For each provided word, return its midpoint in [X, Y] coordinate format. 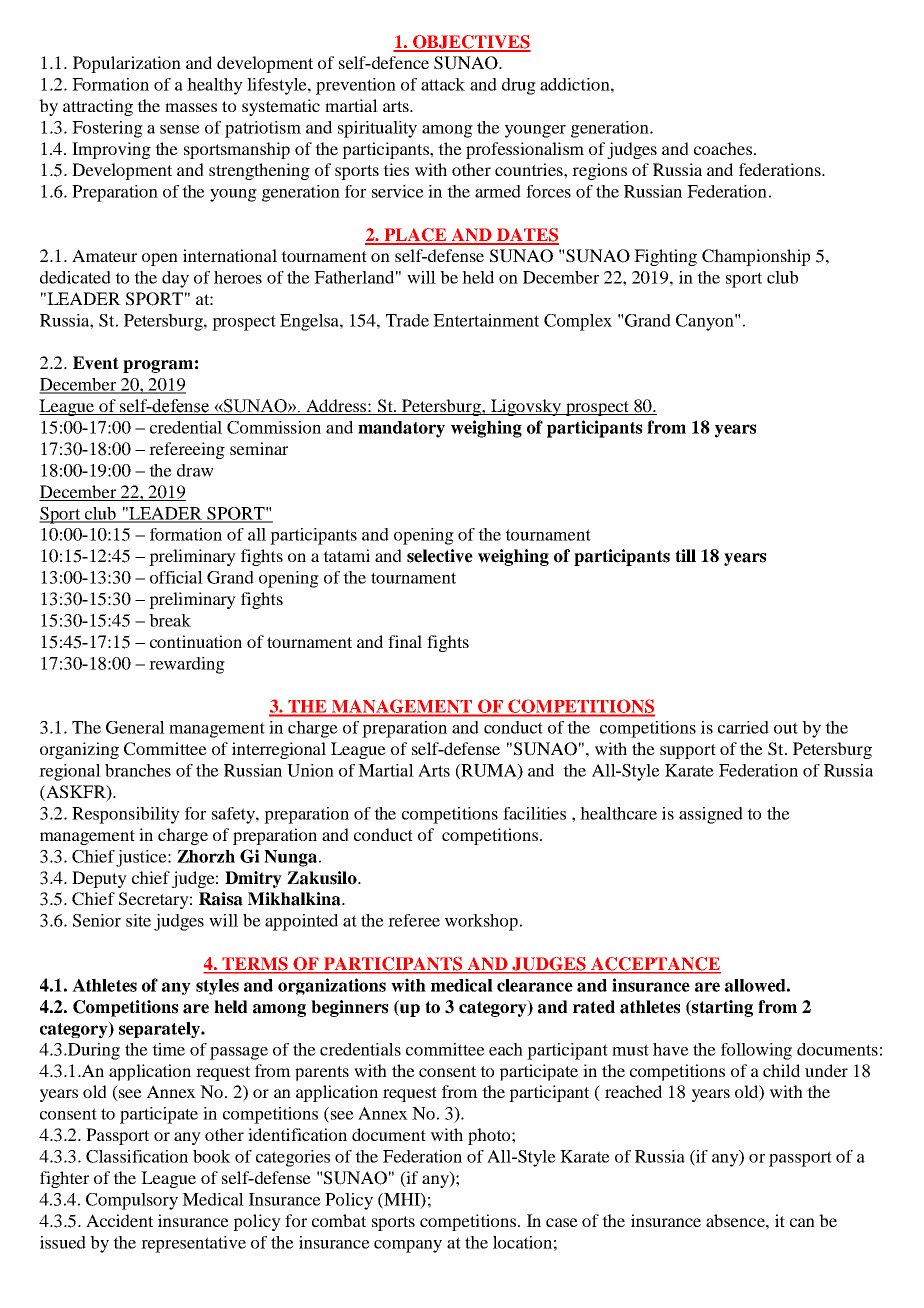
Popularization [127, 64]
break [170, 620]
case [562, 1222]
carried [743, 727]
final [405, 641]
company [408, 1246]
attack [443, 84]
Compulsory [132, 1201]
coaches [723, 148]
